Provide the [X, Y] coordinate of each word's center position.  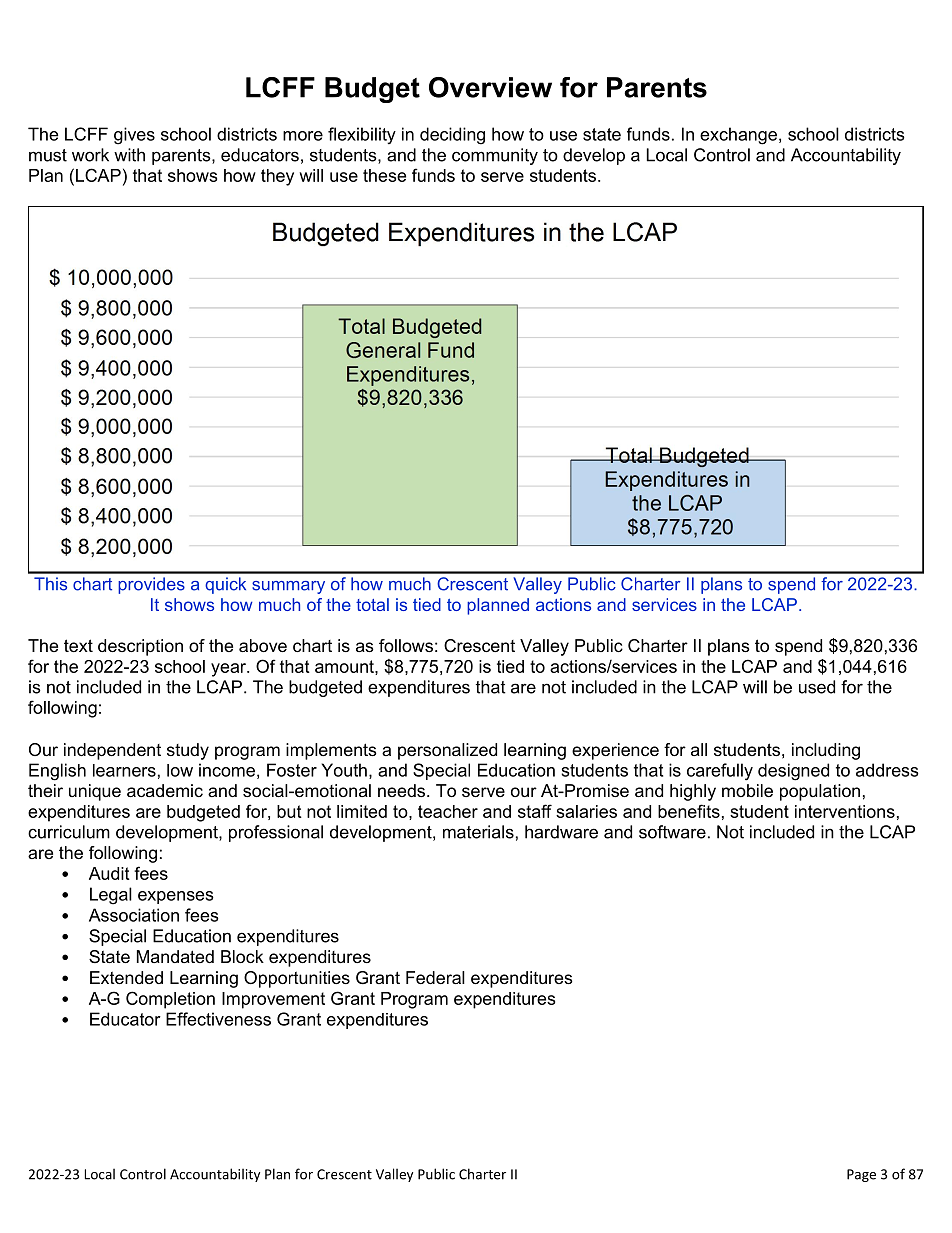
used [817, 687]
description [140, 647]
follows [406, 645]
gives [134, 136]
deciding [452, 136]
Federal [435, 977]
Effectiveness [218, 1019]
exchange [738, 136]
